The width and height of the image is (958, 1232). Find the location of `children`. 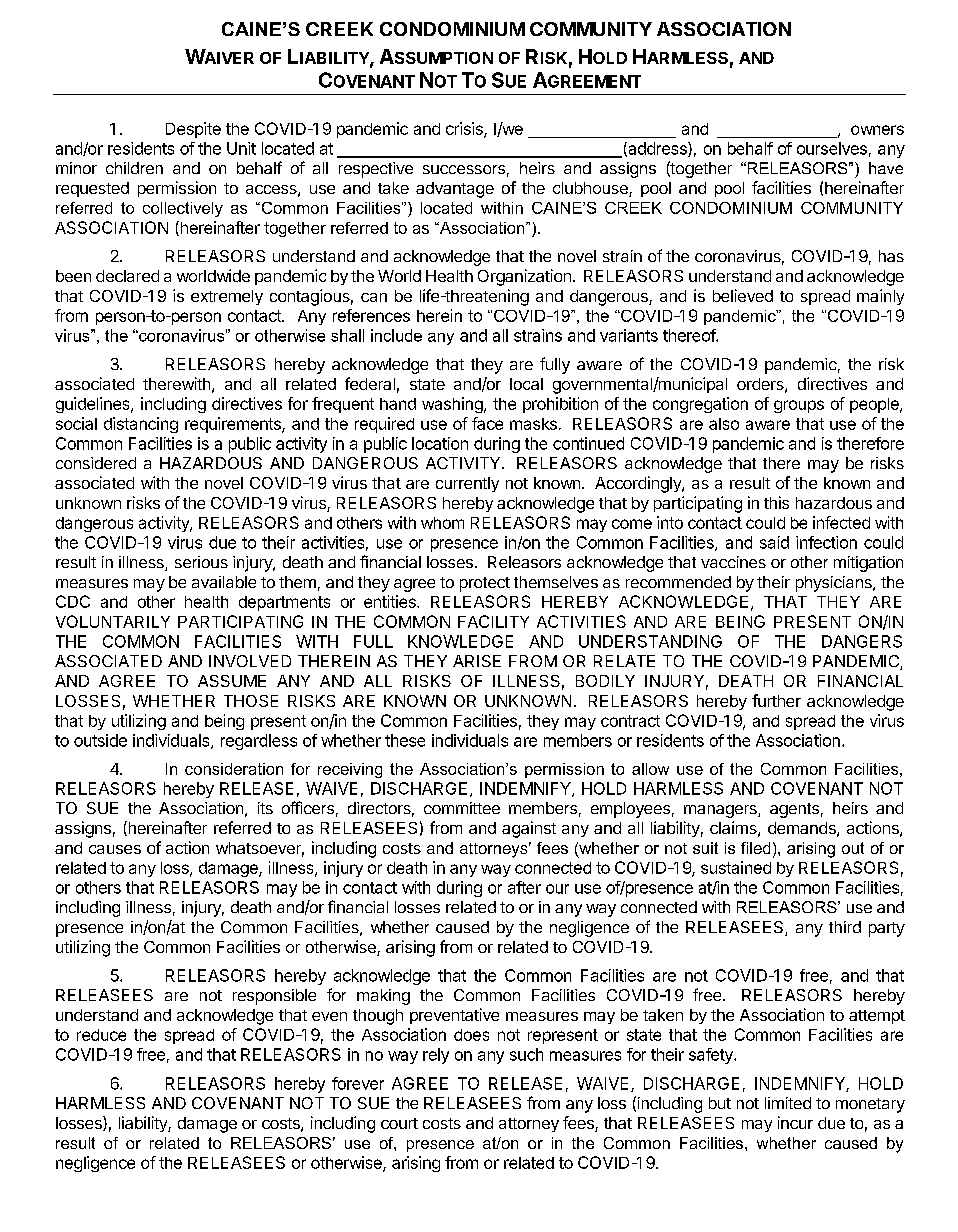

children is located at coordinates (134, 168).
